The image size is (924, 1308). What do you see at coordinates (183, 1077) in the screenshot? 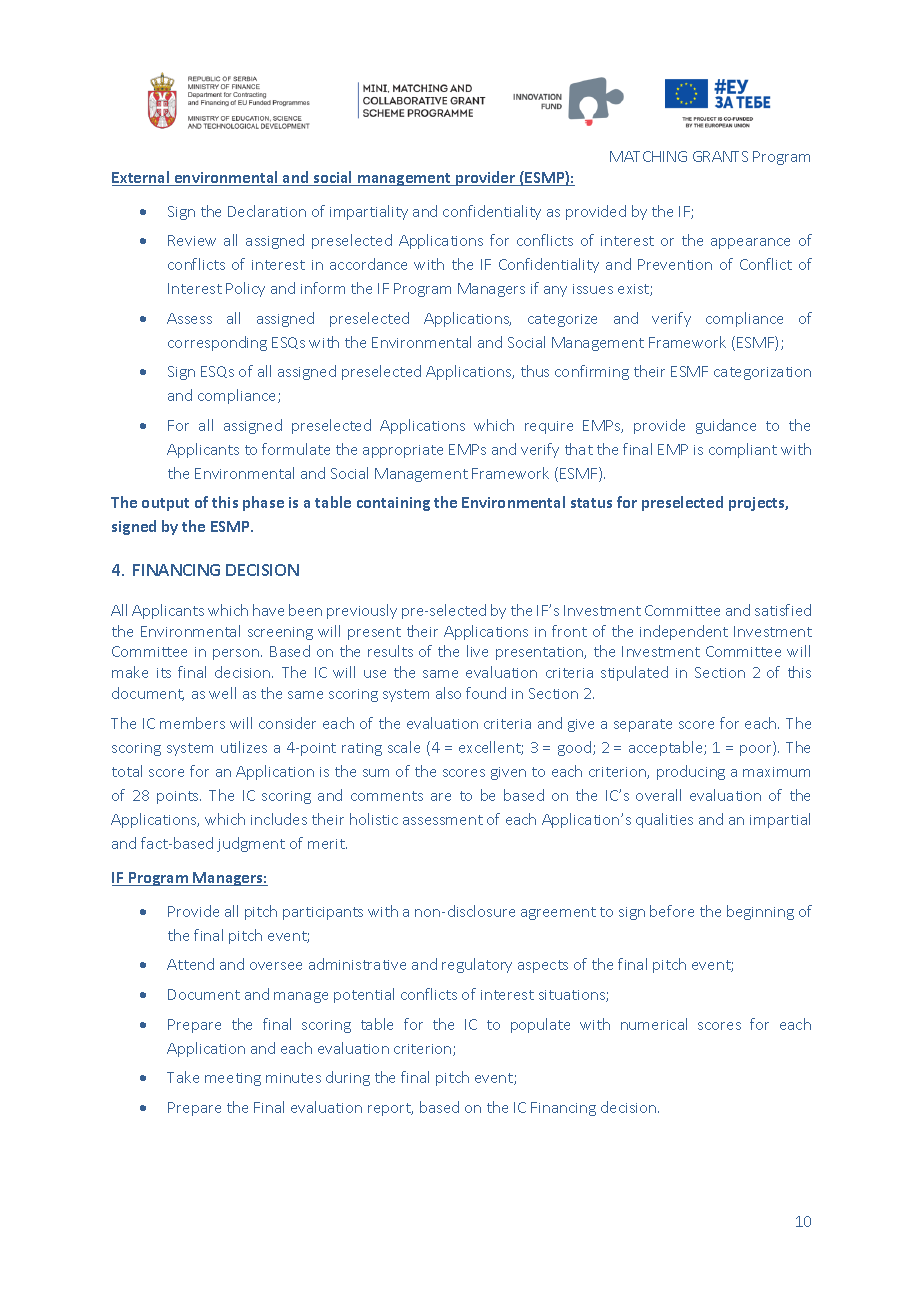
I see `Take` at bounding box center [183, 1077].
